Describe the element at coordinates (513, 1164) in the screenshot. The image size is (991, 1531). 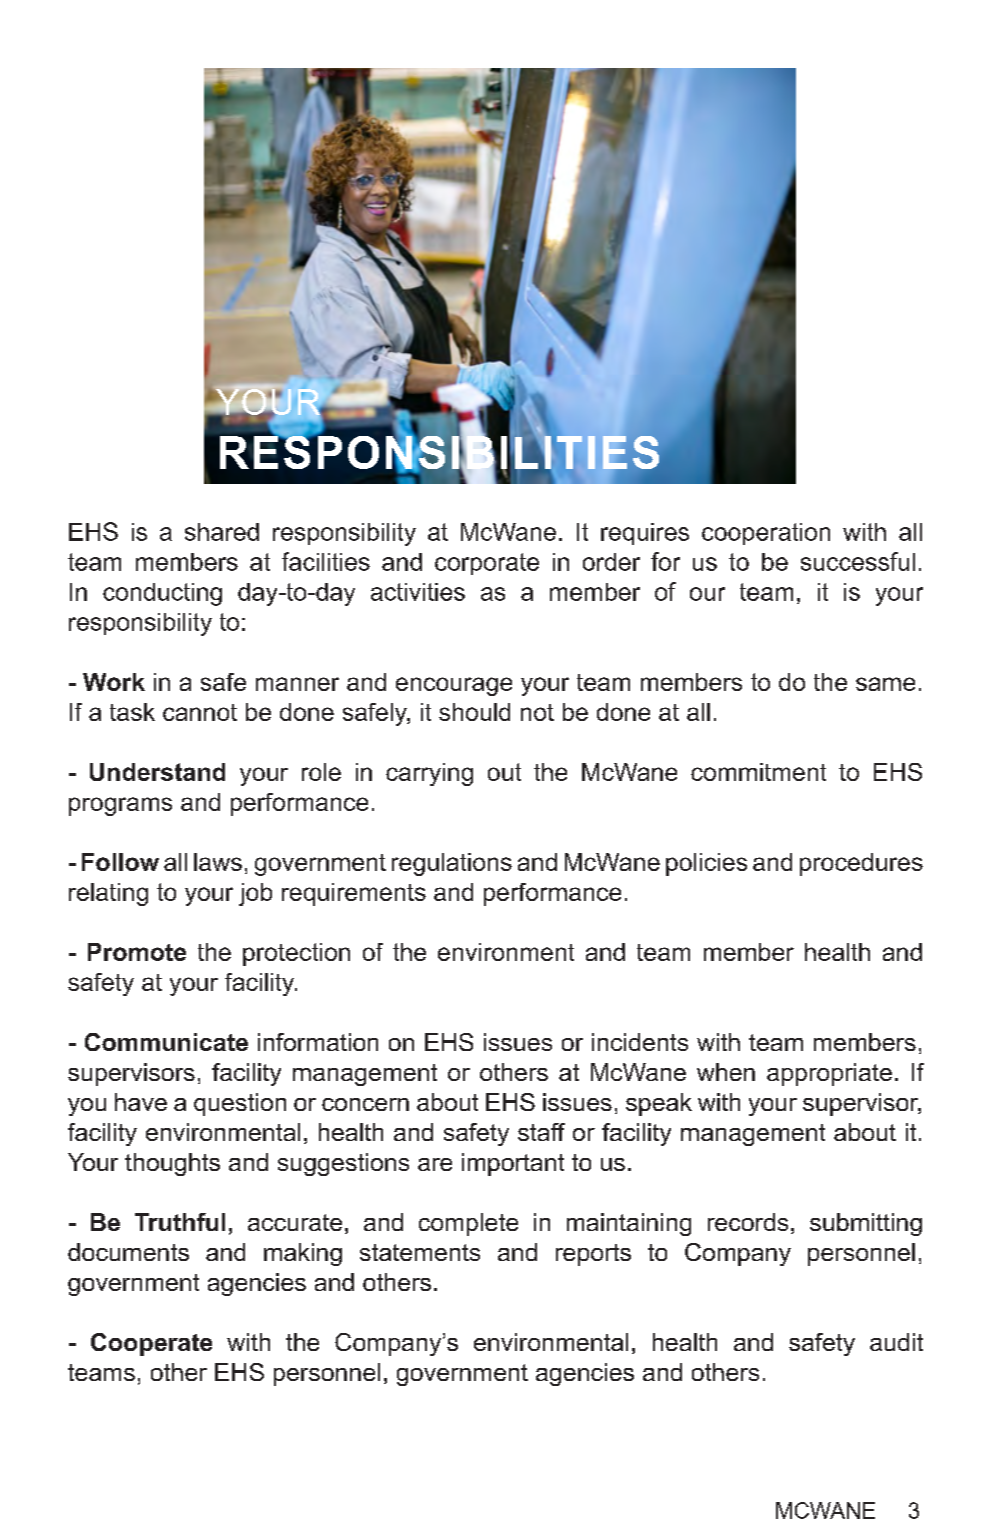
I see `important` at that location.
